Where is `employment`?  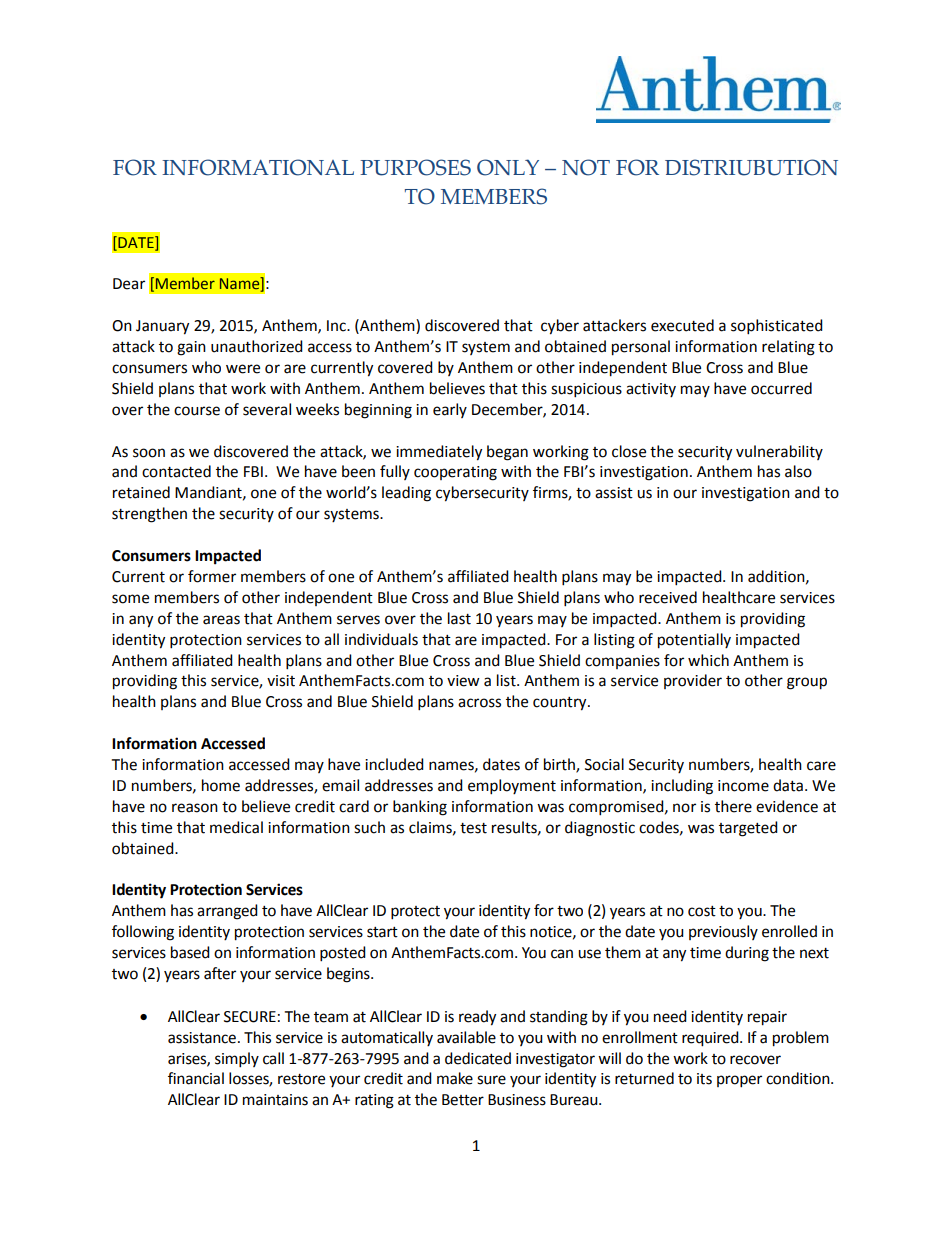
employment is located at coordinates (512, 787).
